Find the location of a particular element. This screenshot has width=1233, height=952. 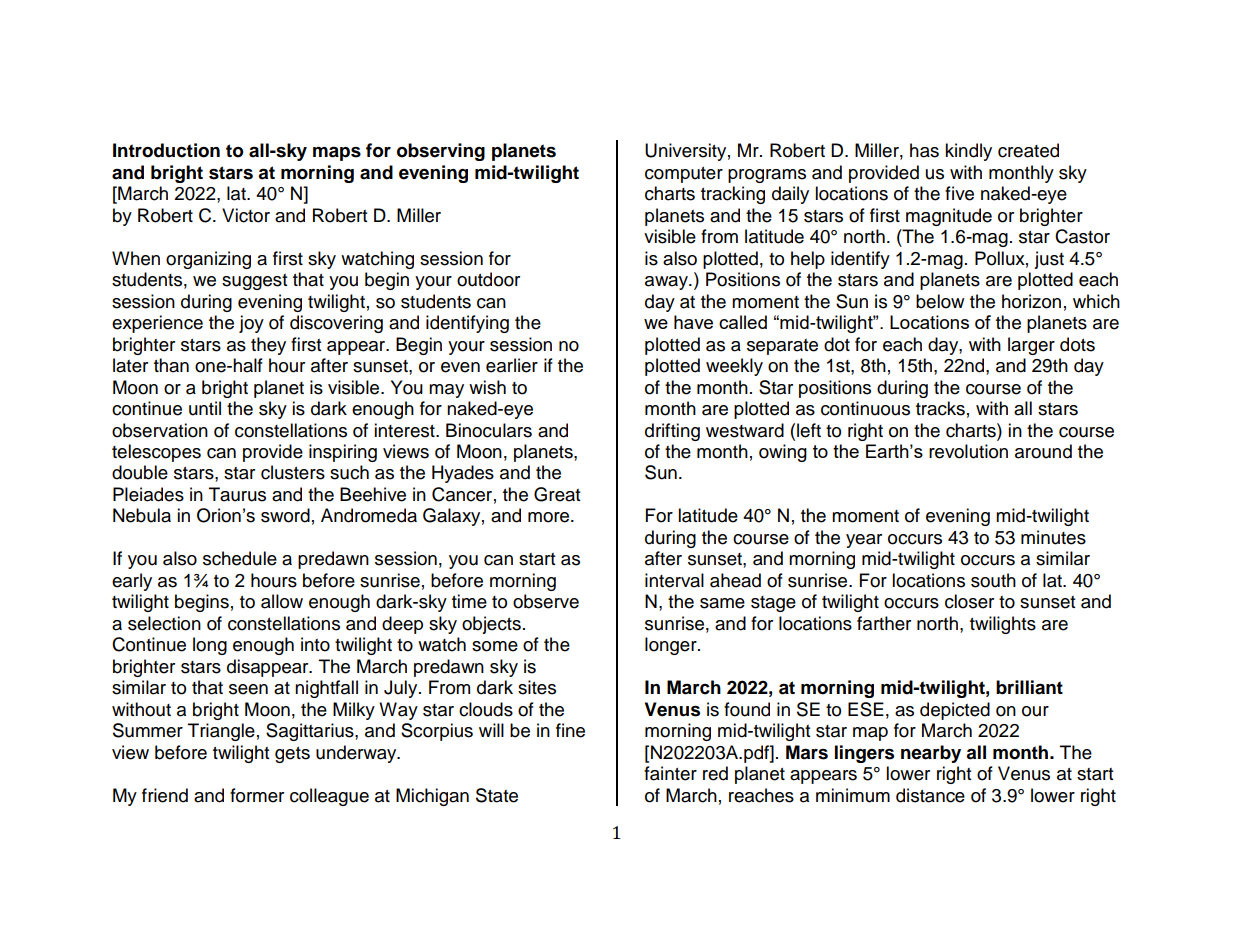

distance is located at coordinates (930, 795).
